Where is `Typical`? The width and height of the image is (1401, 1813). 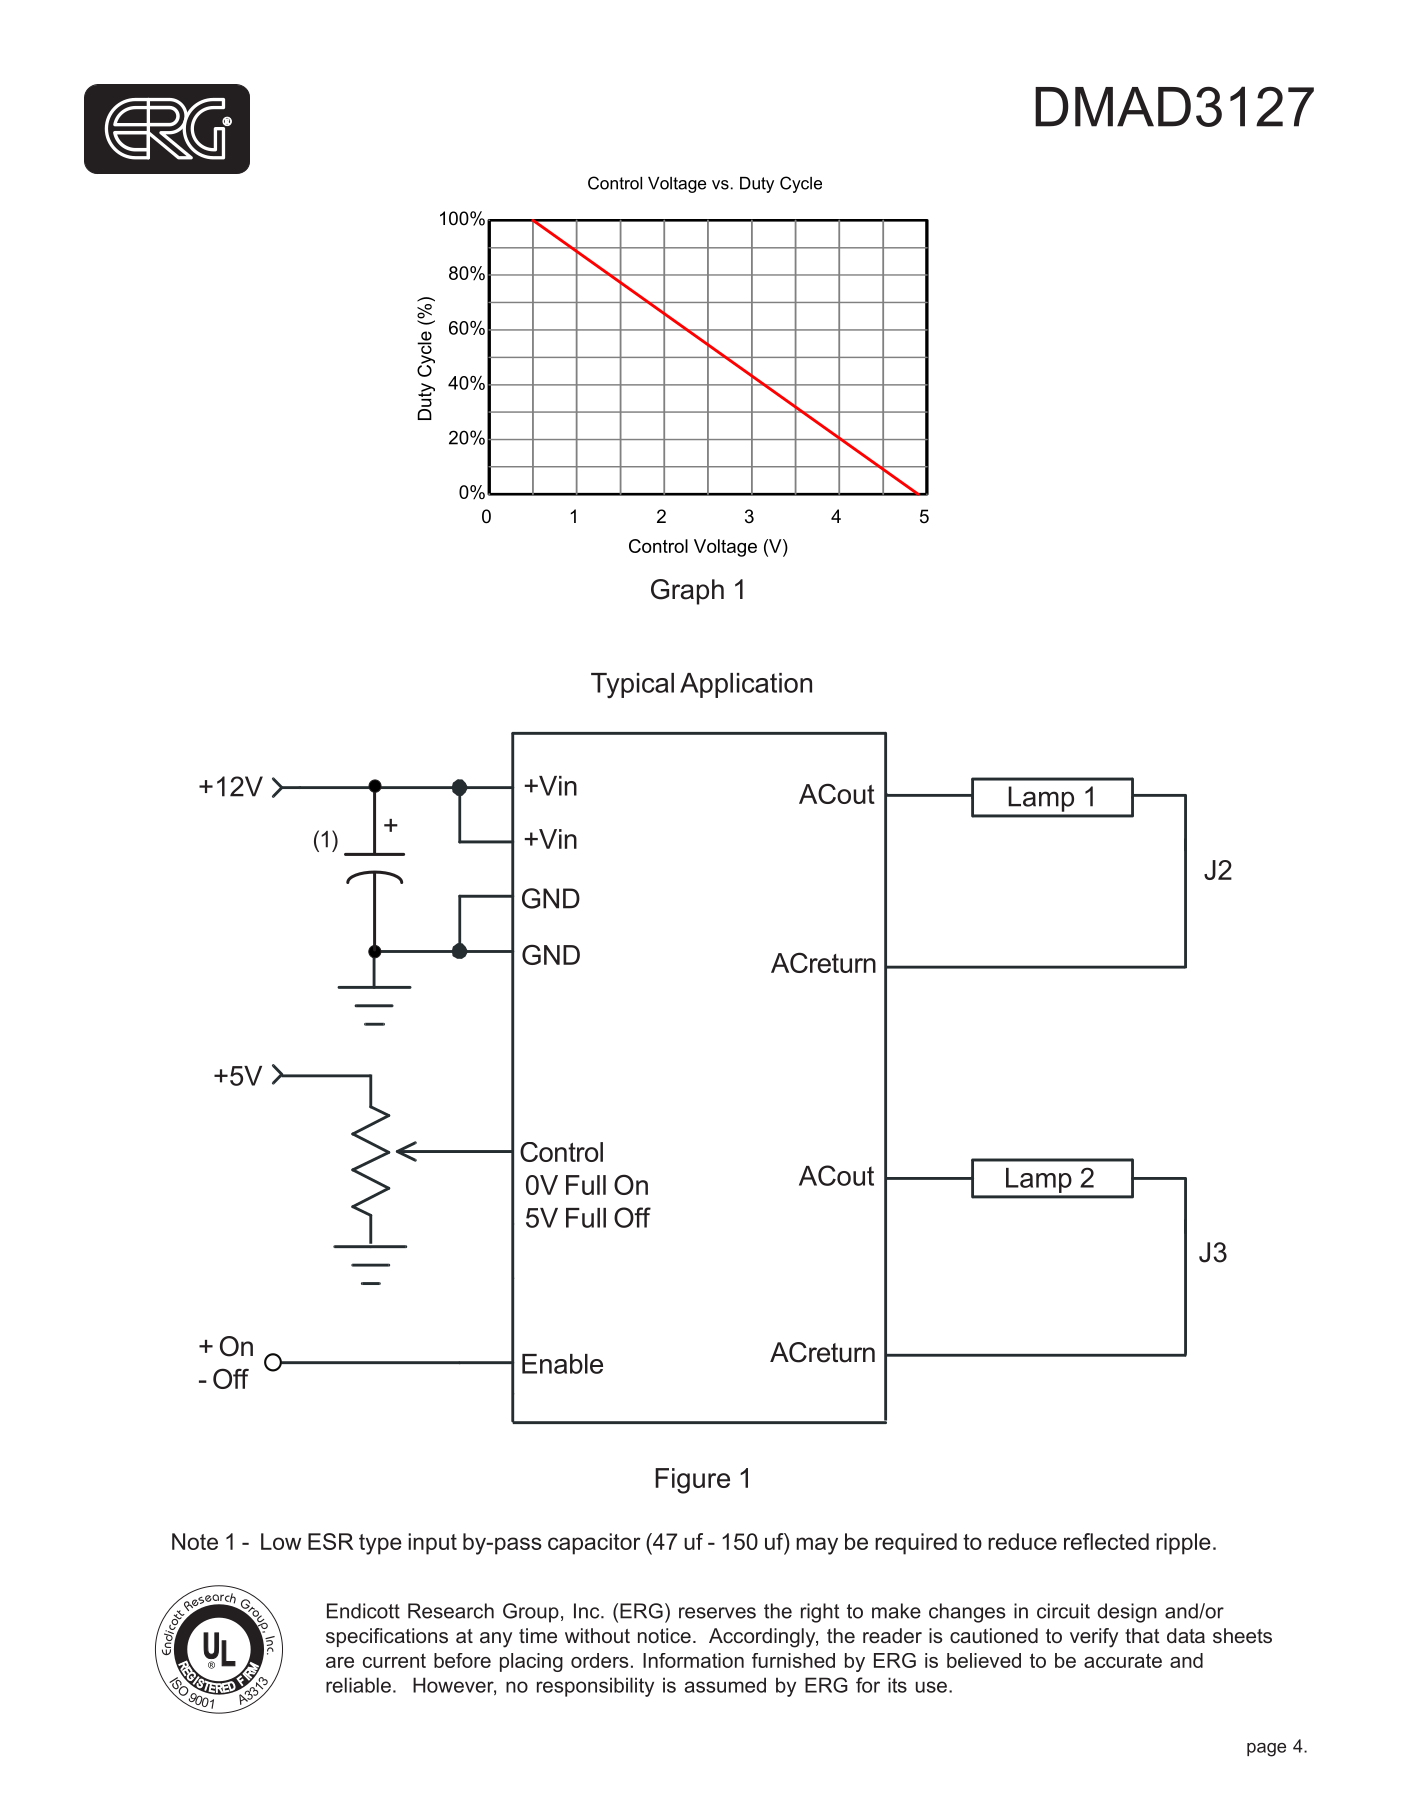 Typical is located at coordinates (632, 686).
